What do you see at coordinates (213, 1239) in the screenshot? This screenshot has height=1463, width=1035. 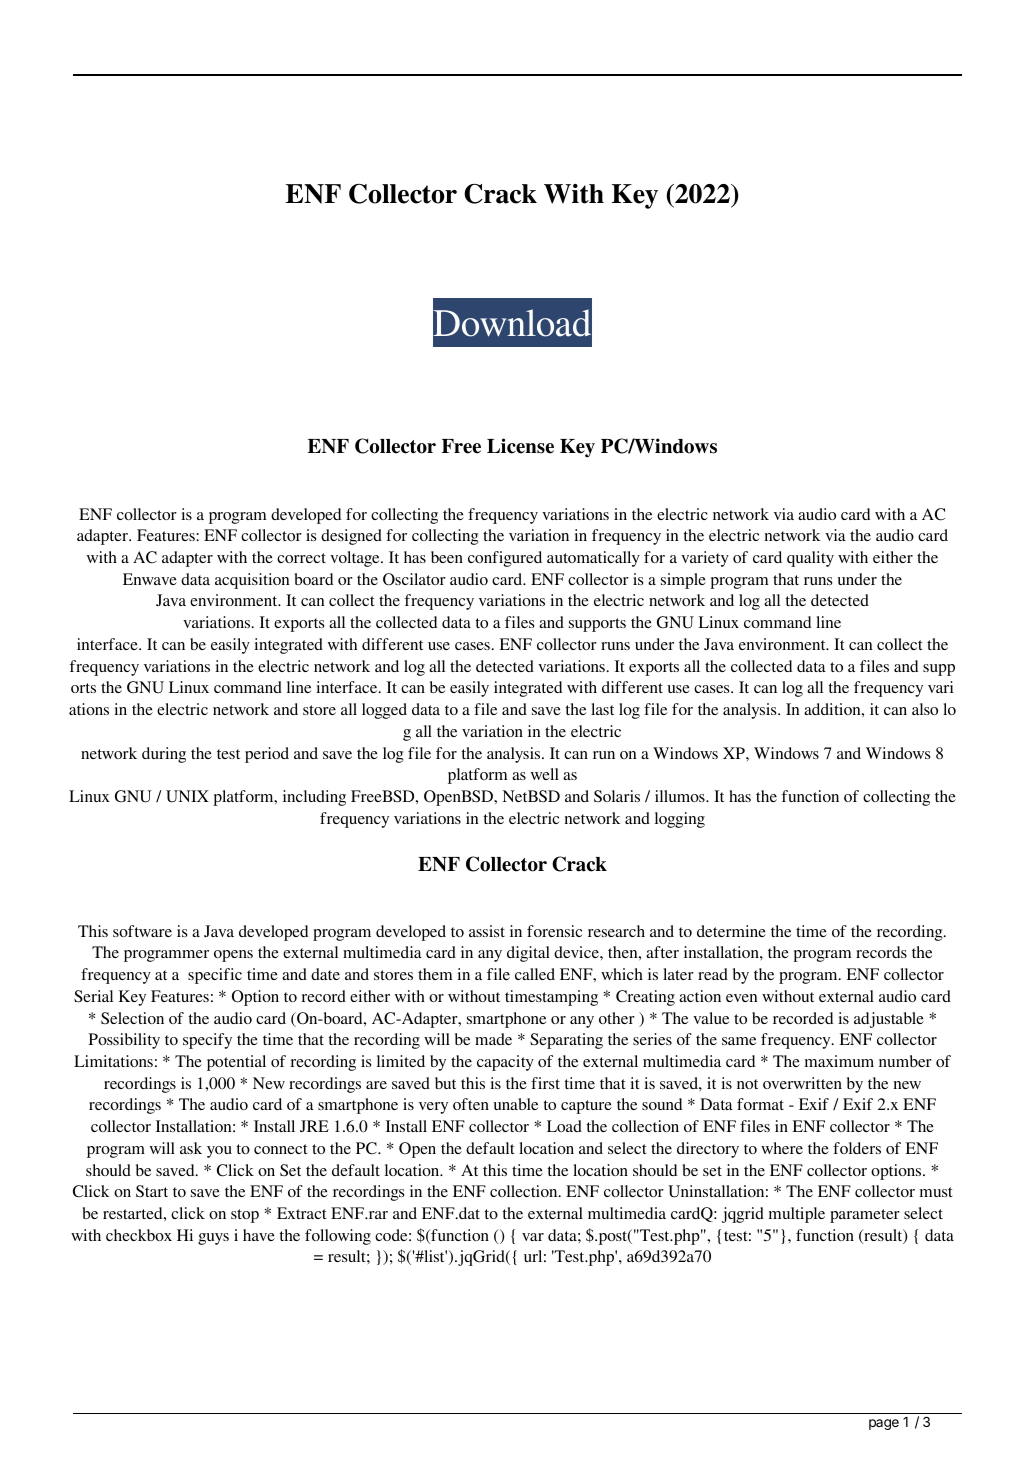 I see `guys` at bounding box center [213, 1239].
